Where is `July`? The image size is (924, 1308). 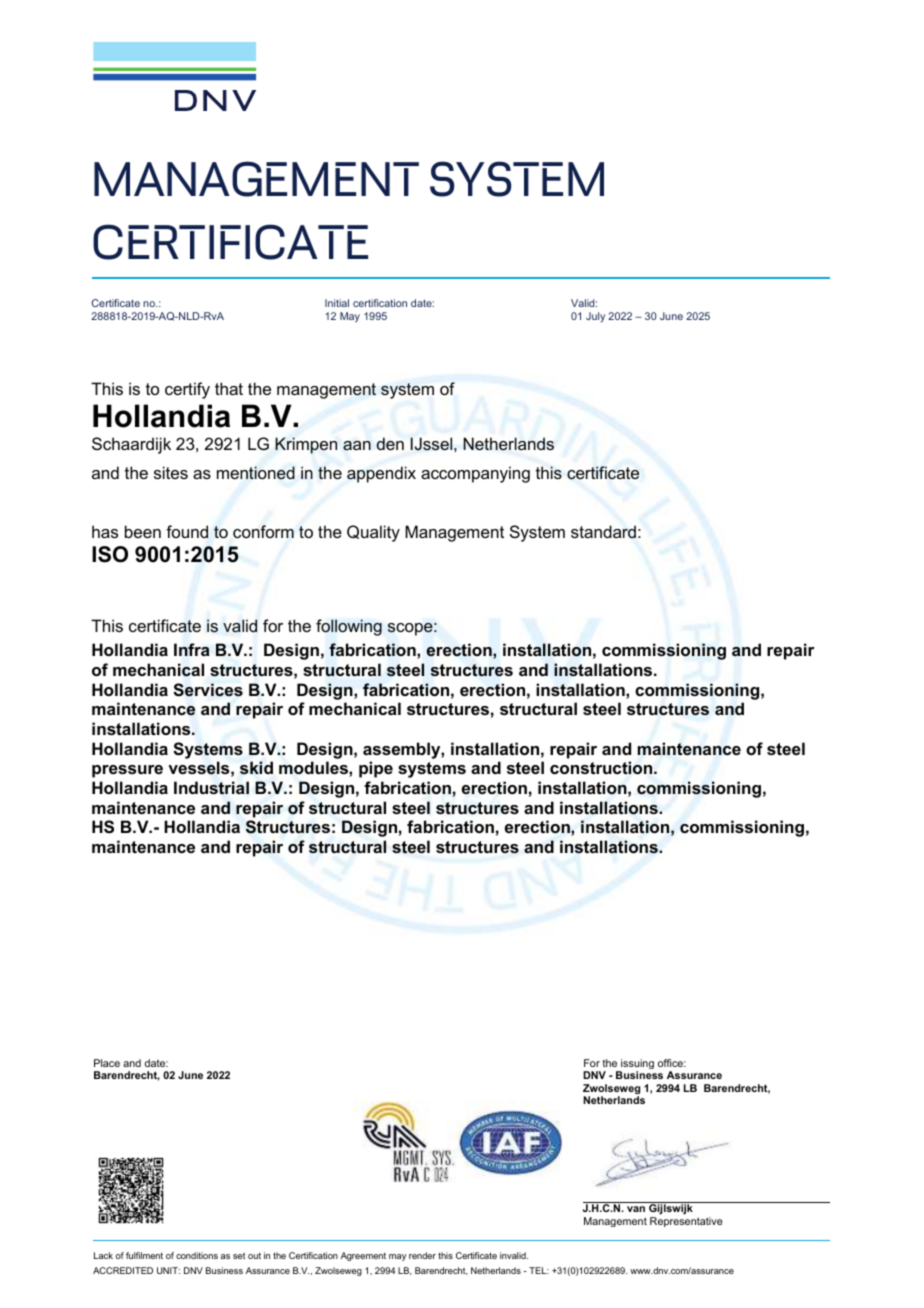 July is located at coordinates (595, 317).
